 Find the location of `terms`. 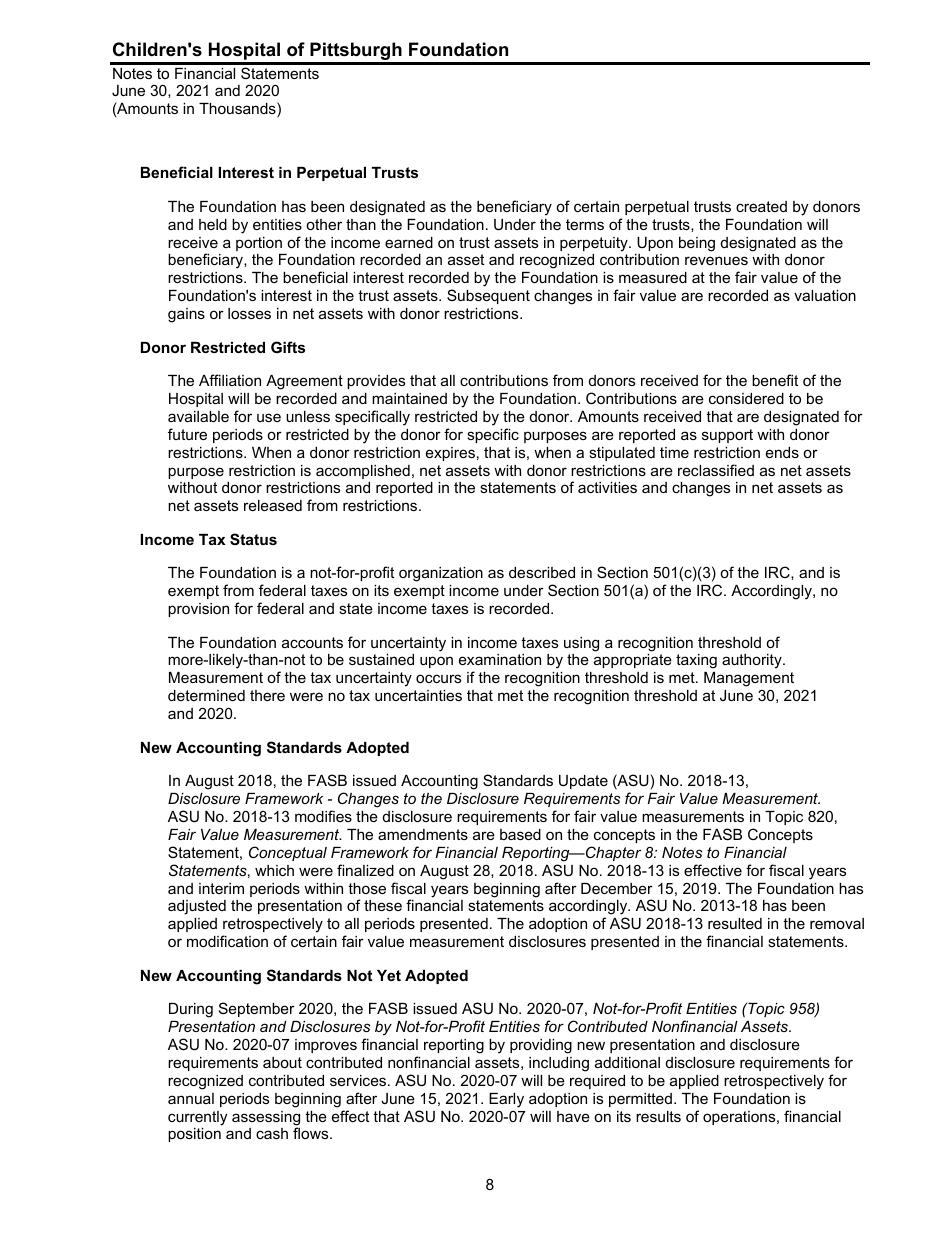

terms is located at coordinates (585, 224).
